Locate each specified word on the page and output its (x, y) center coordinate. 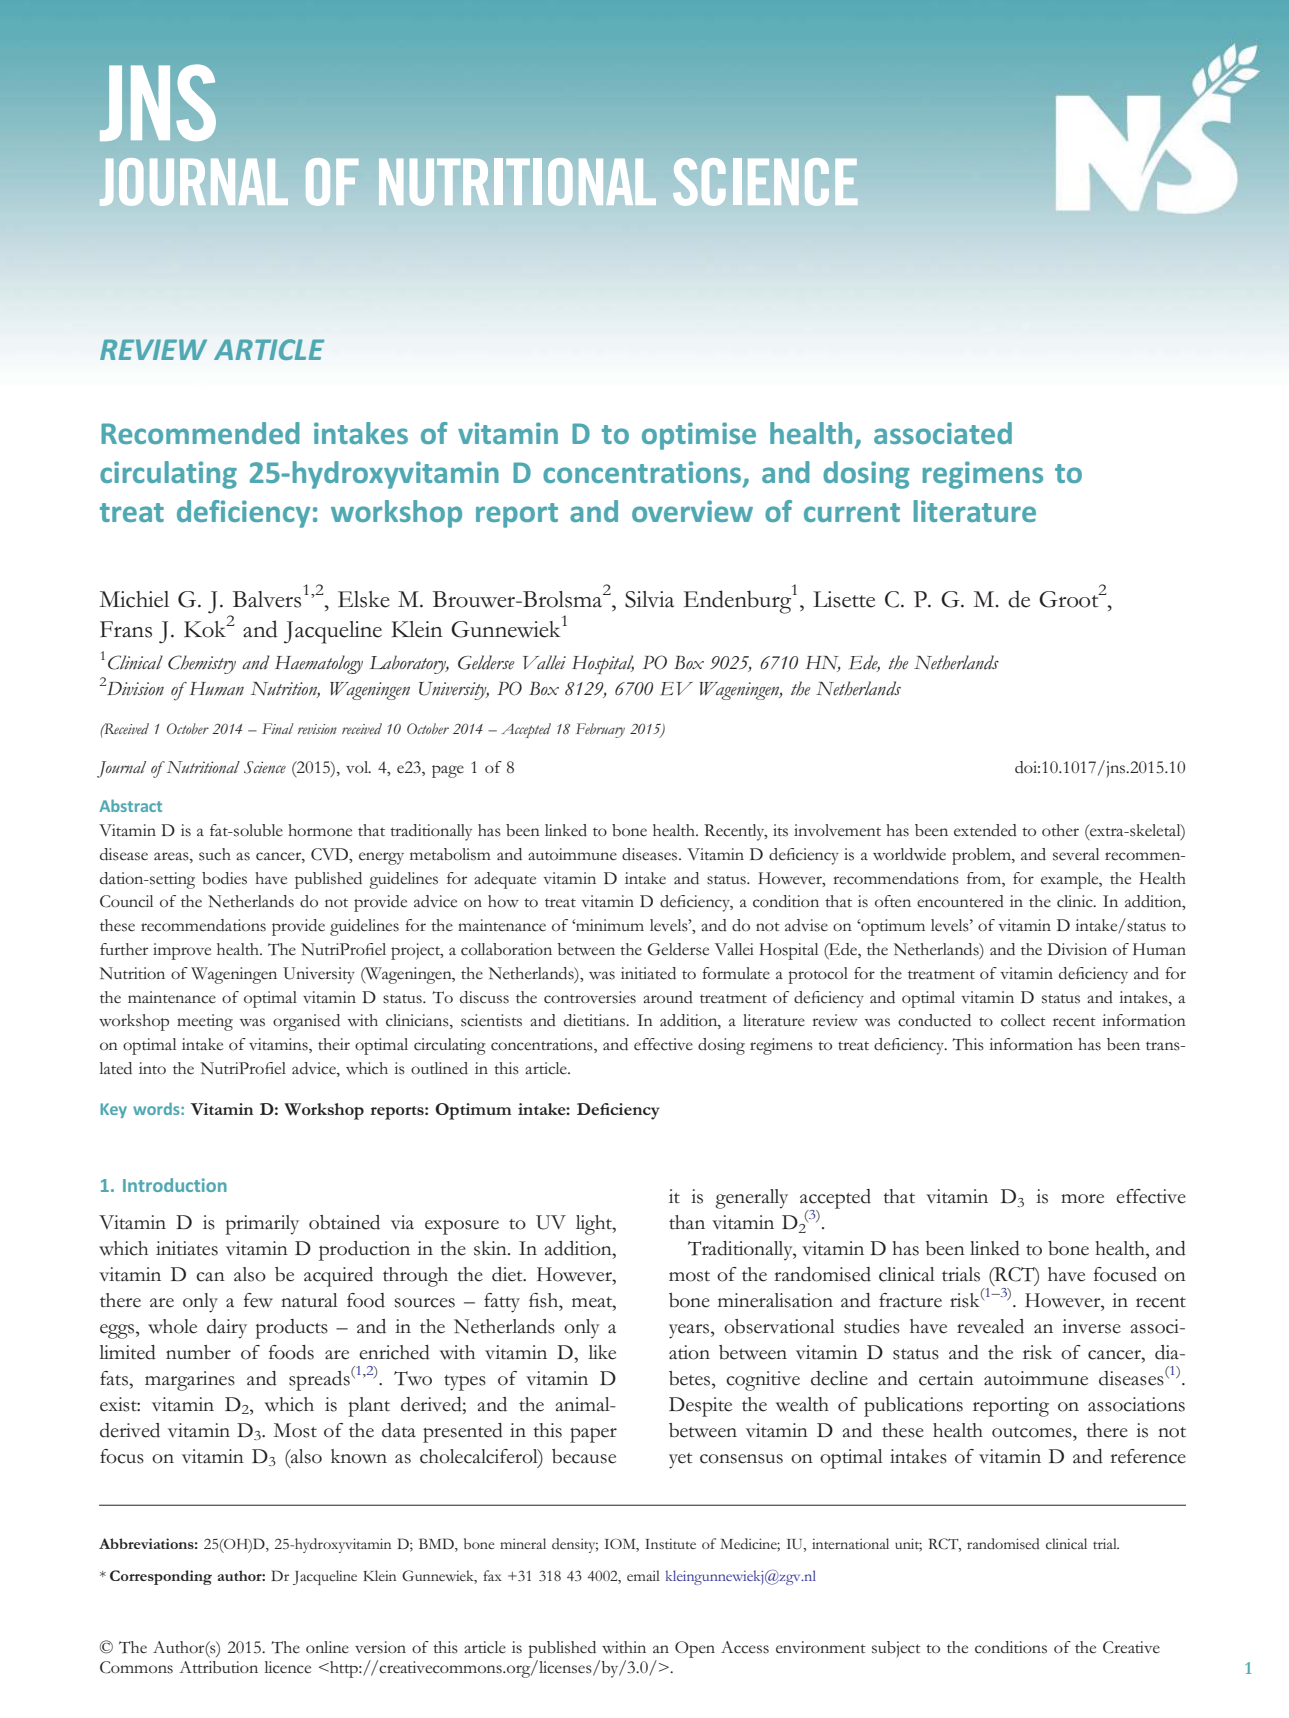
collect (1023, 1020)
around (668, 997)
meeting (205, 1022)
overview (692, 511)
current (852, 512)
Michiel (134, 599)
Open (695, 1649)
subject (896, 1649)
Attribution (218, 1667)
